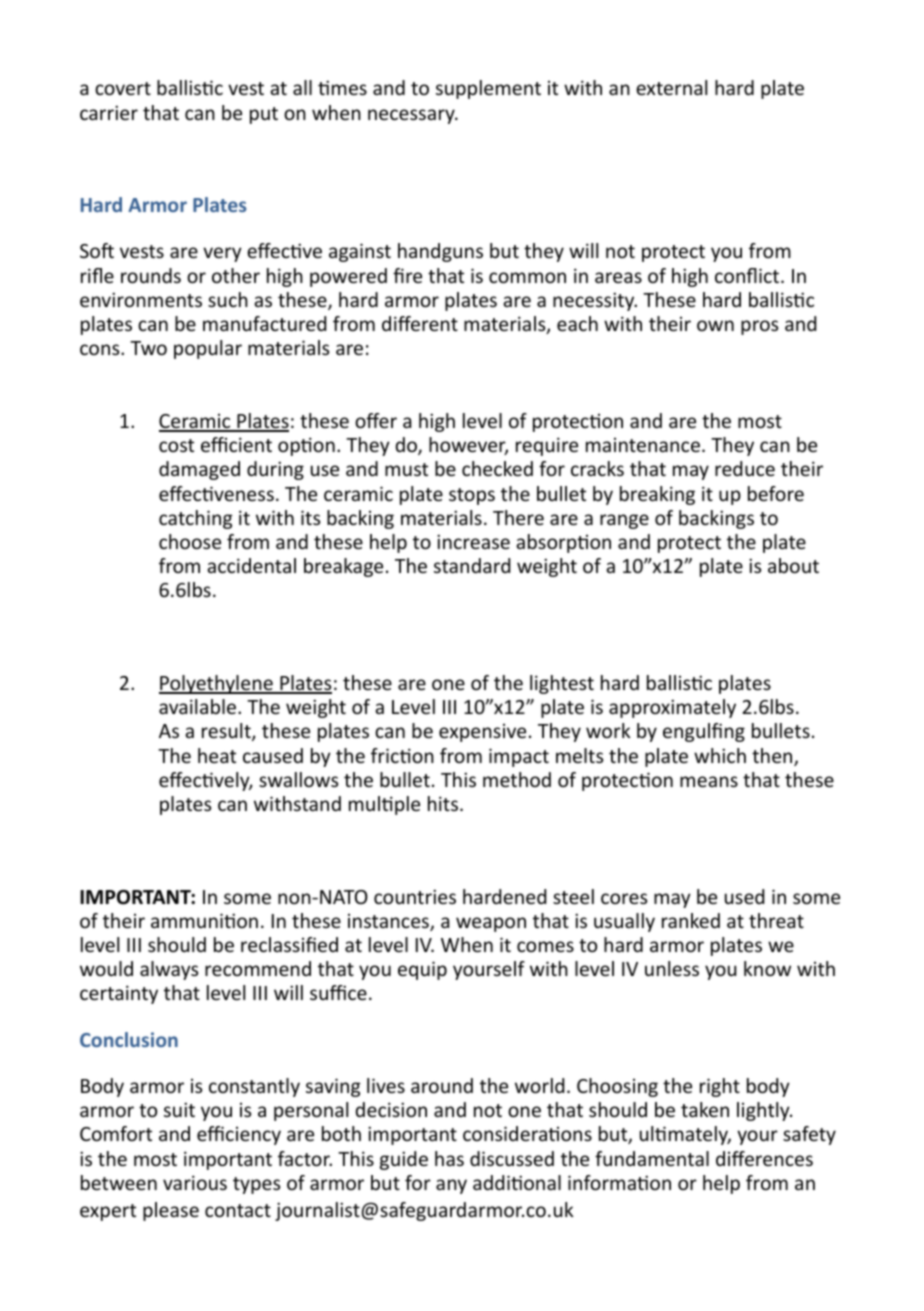  I want to click on Polyethylene, so click(217, 684).
